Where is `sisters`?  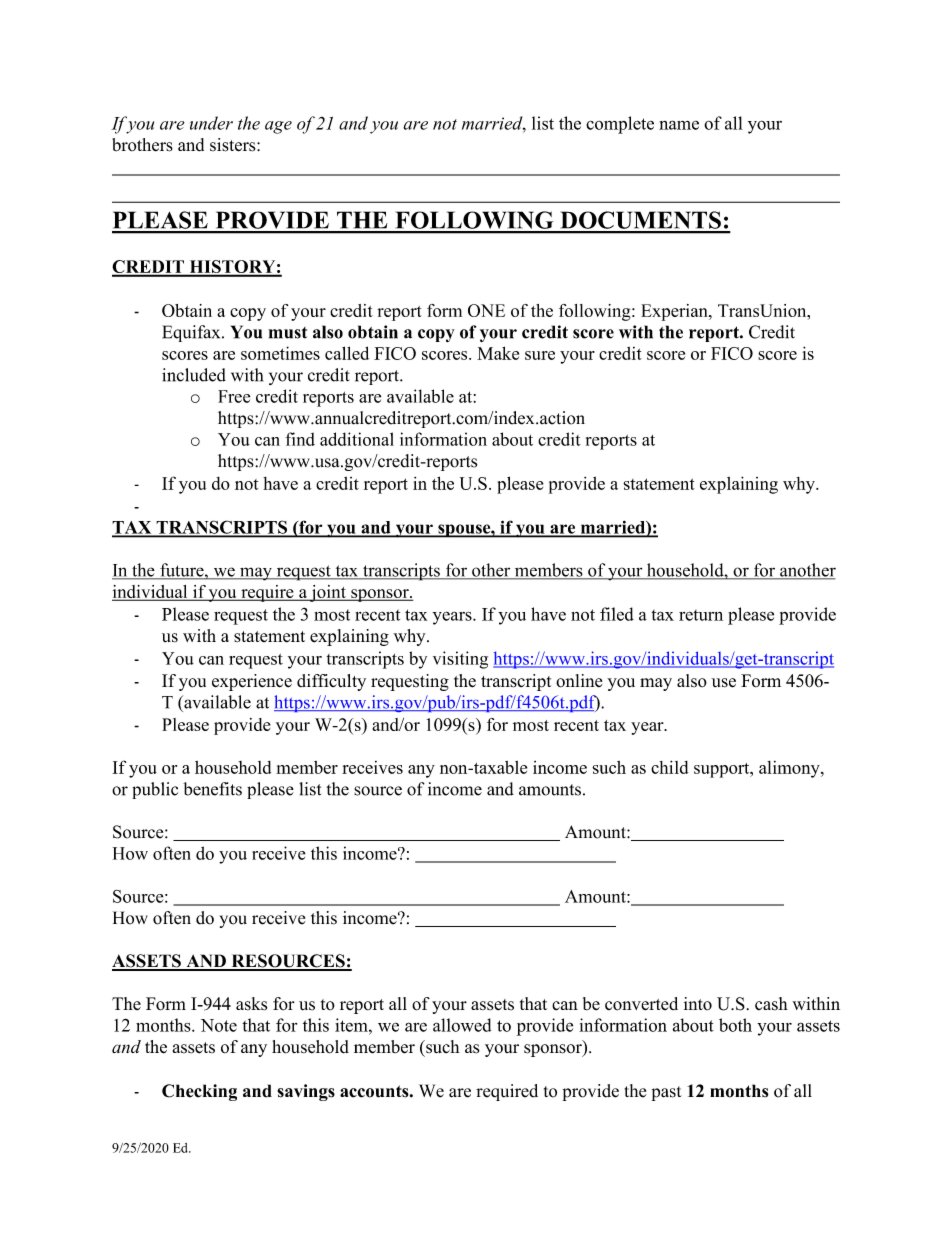 sisters is located at coordinates (234, 145).
